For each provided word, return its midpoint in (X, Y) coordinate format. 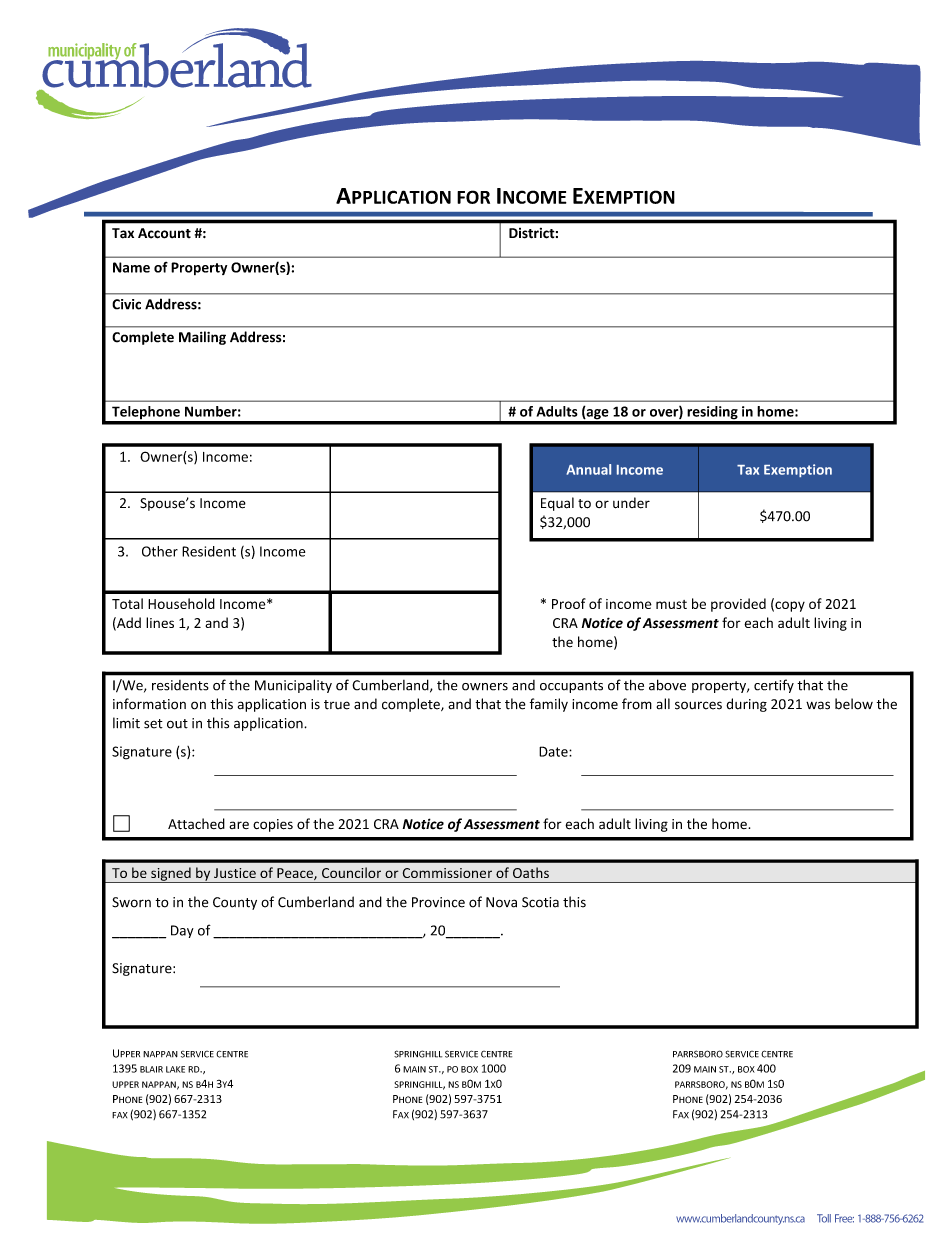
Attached (196, 824)
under (631, 503)
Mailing (202, 338)
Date (554, 751)
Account (164, 233)
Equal (557, 504)
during (746, 705)
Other (160, 551)
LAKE (175, 1069)
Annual (588, 469)
